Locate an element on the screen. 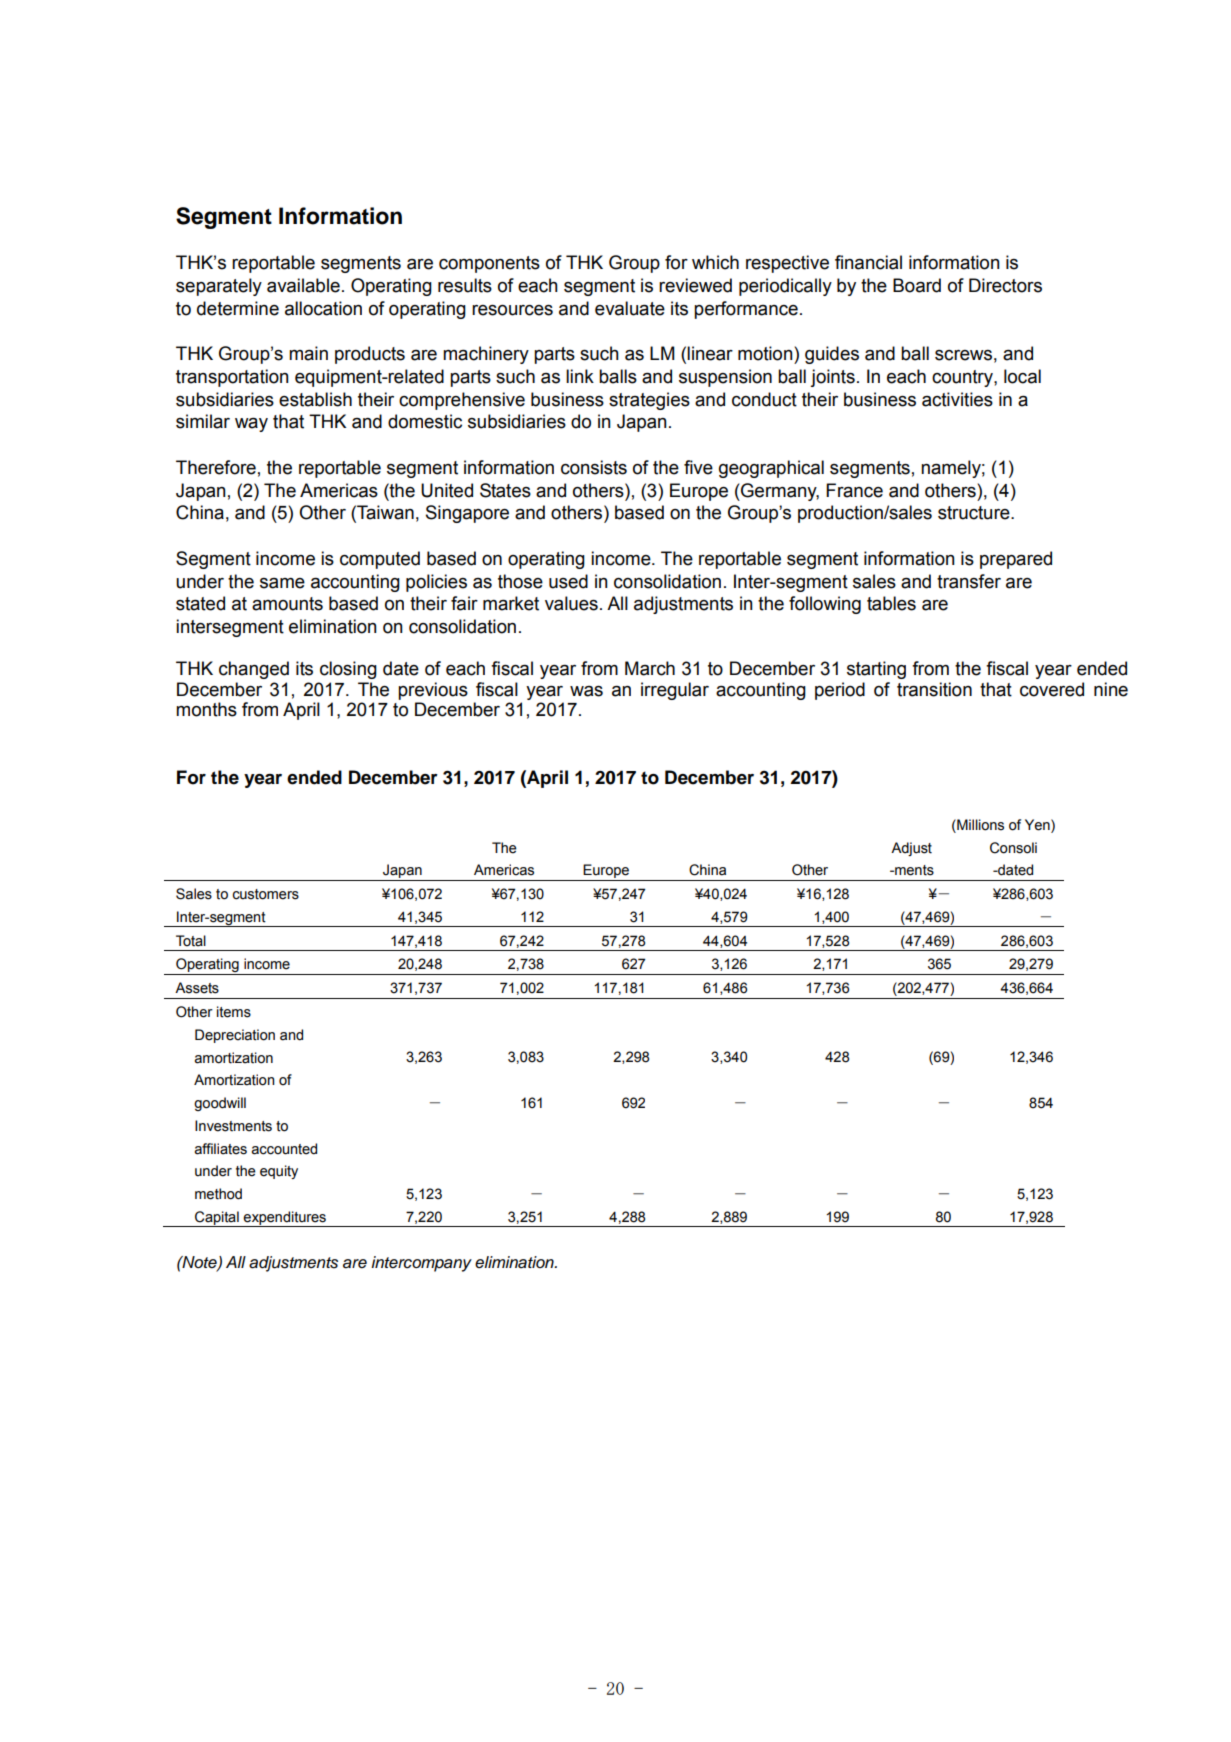  Millions is located at coordinates (979, 825).
